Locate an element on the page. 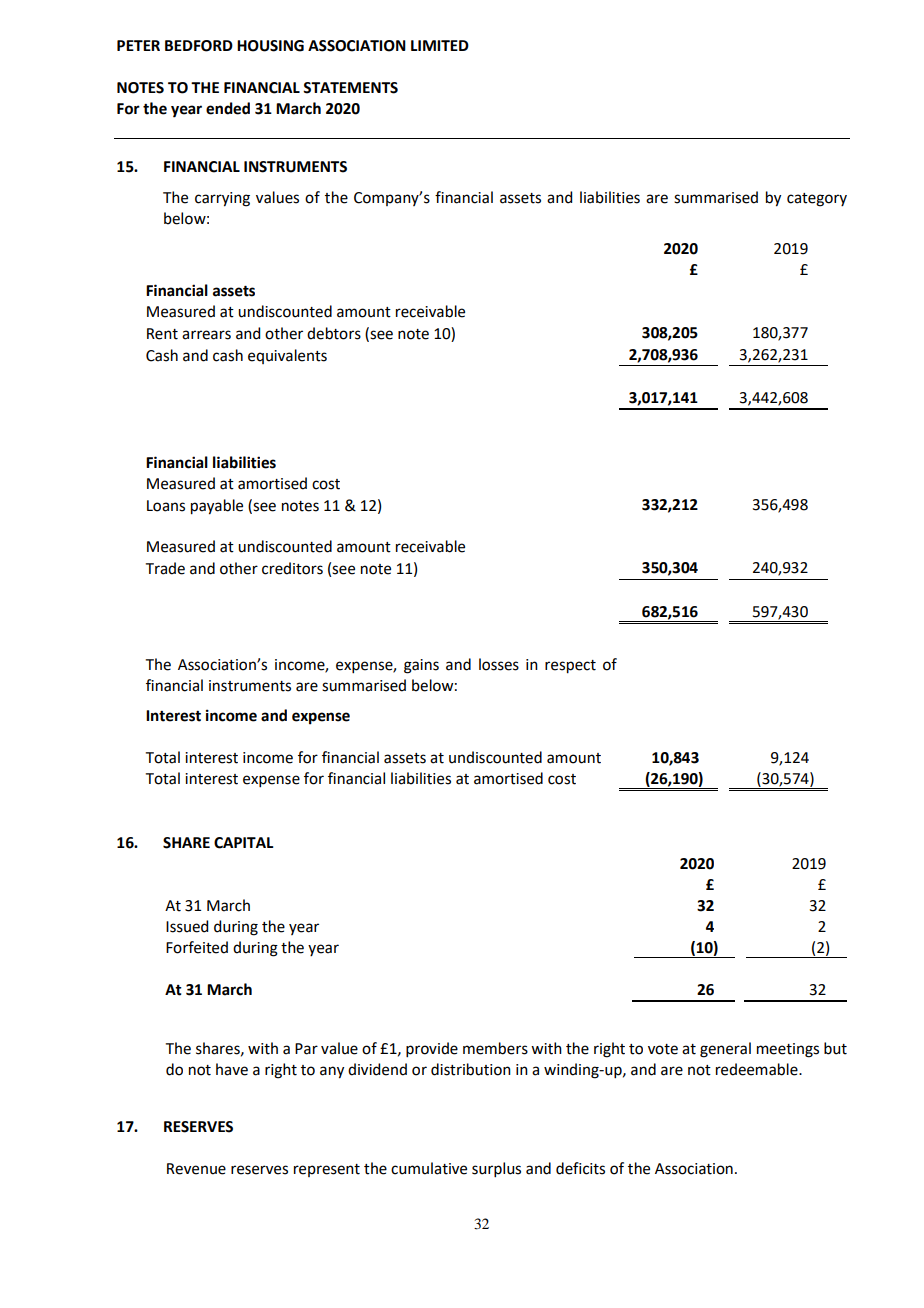  redeemable is located at coordinates (758, 1069).
